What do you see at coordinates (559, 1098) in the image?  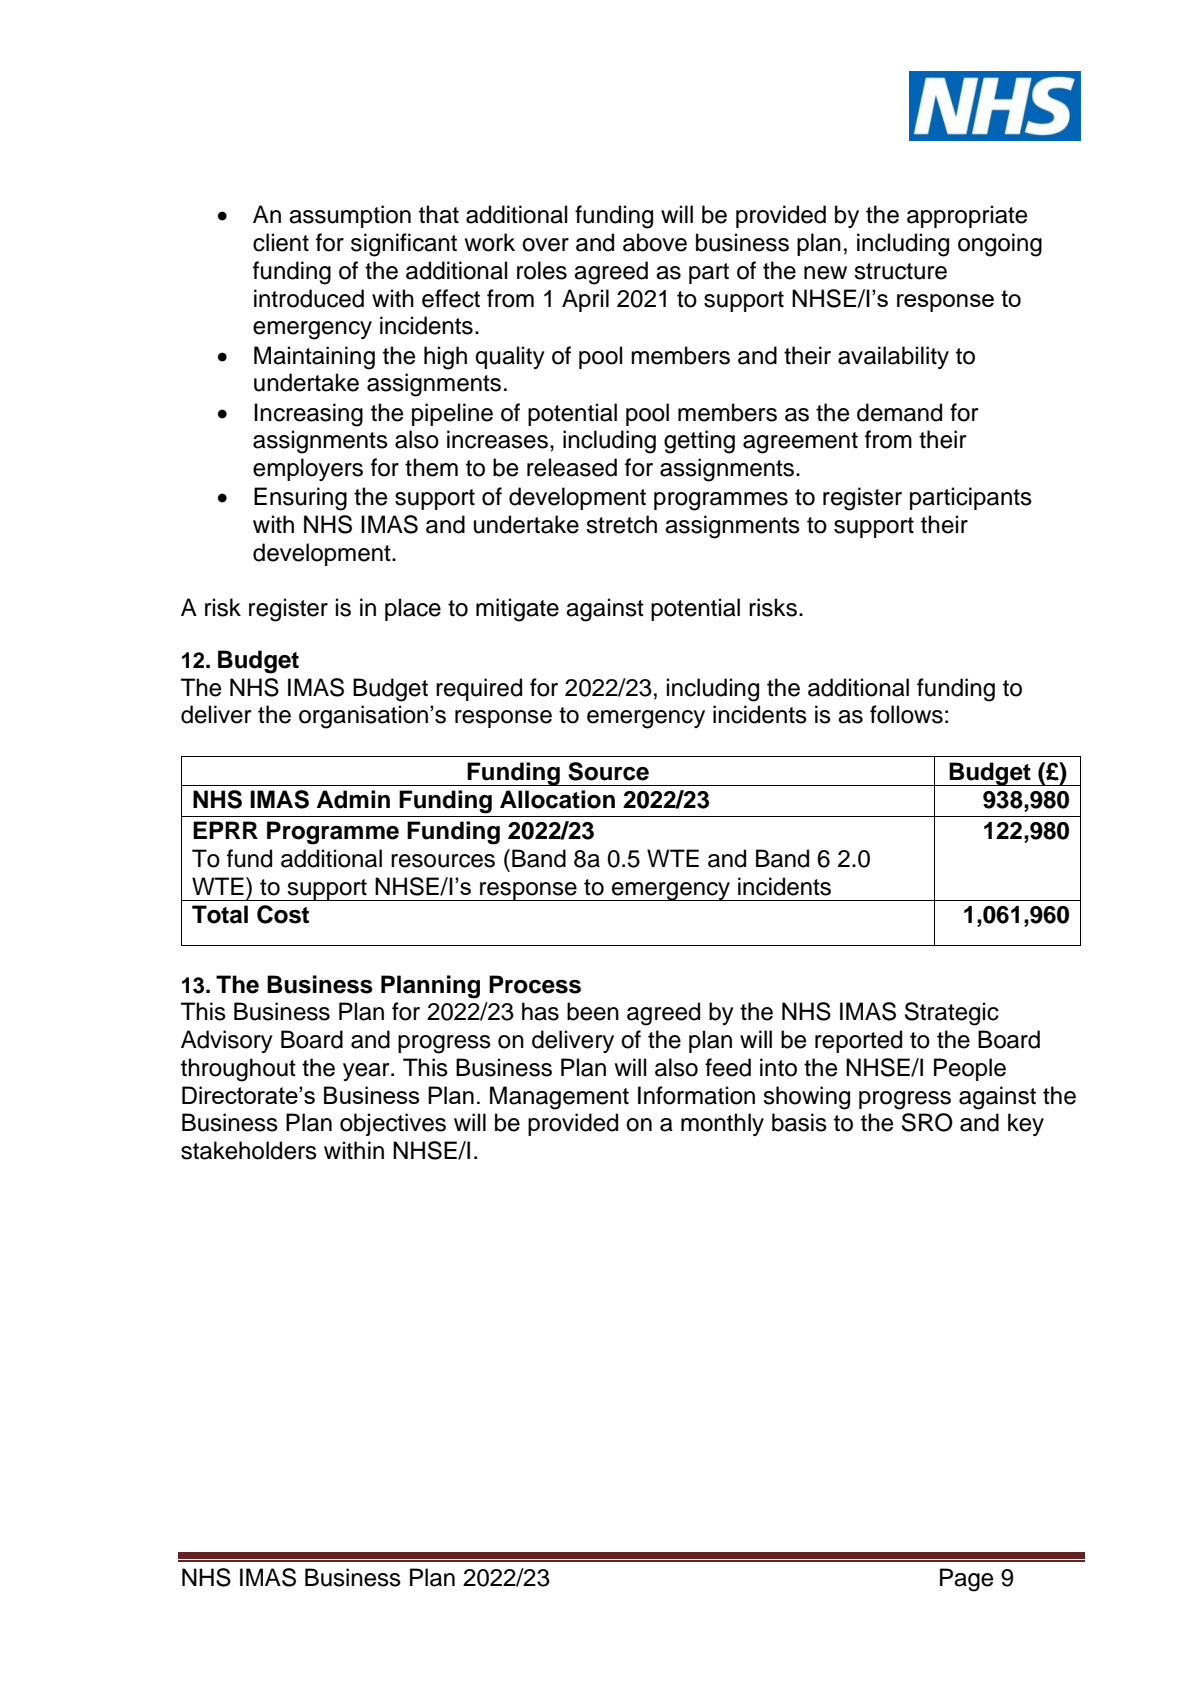 I see `Management` at bounding box center [559, 1098].
